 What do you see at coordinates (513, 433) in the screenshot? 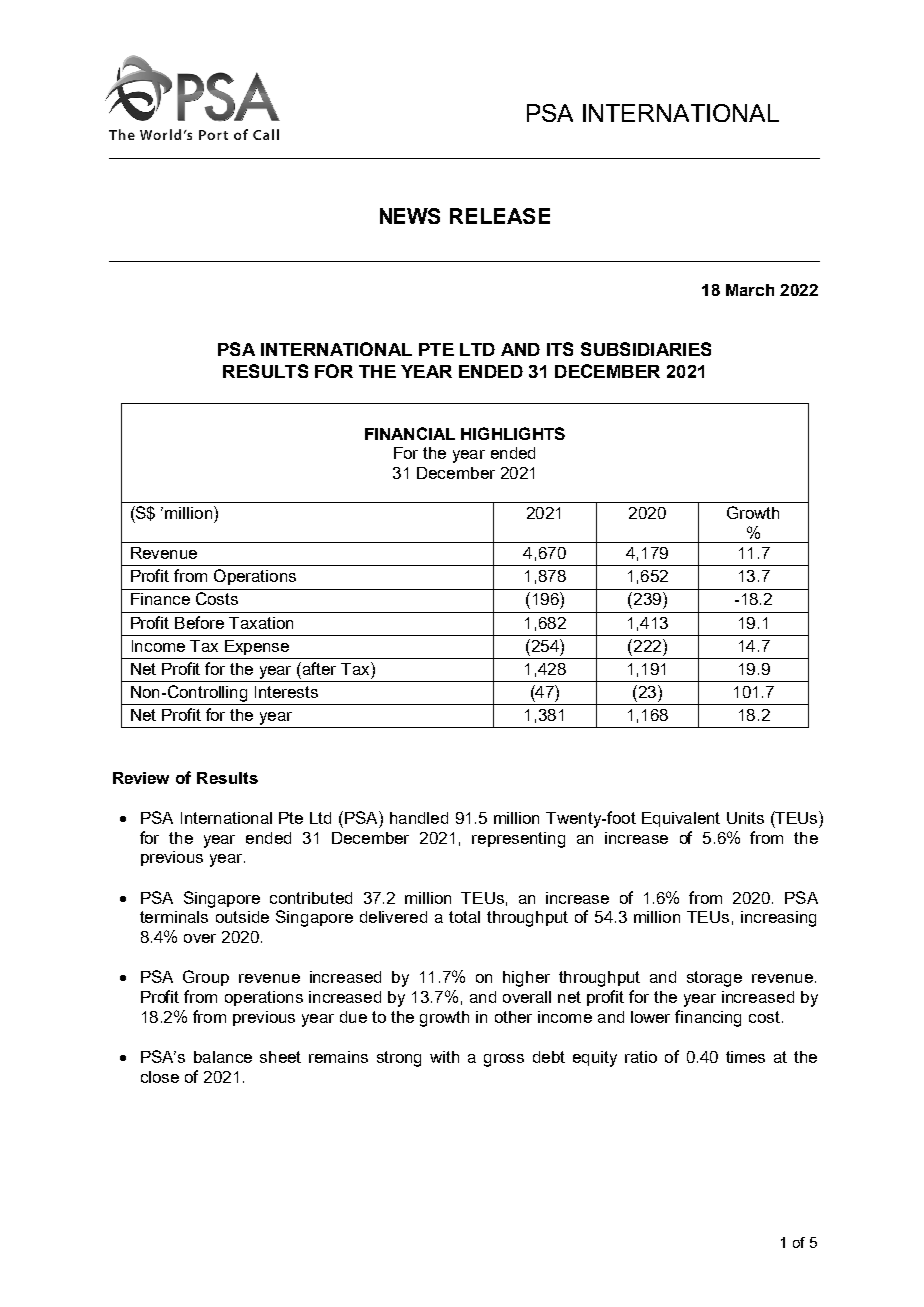
I see `HIGHLIGHTS` at bounding box center [513, 433].
